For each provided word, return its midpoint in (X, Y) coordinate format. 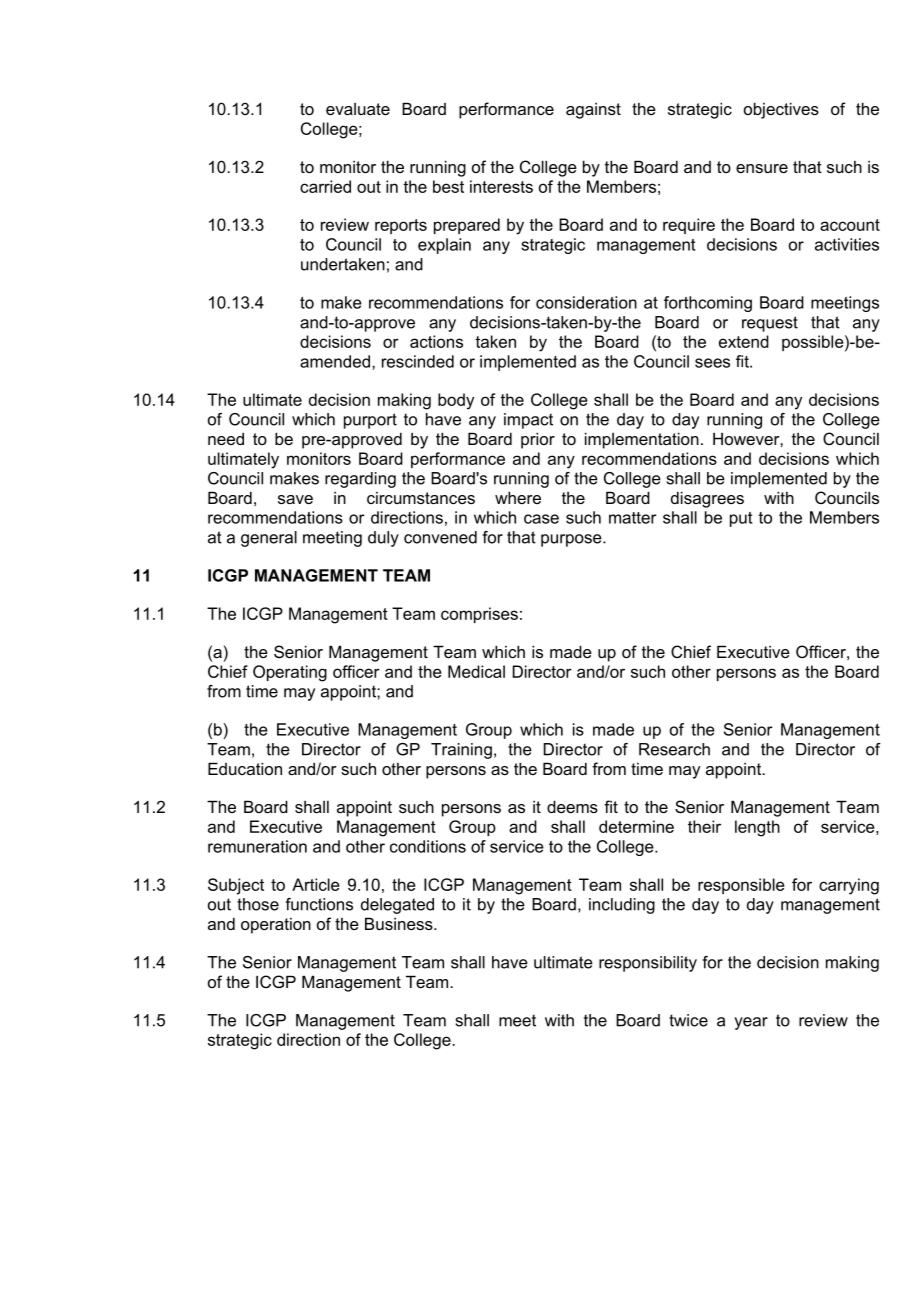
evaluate (358, 109)
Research (674, 749)
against (593, 111)
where (518, 497)
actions (436, 341)
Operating (290, 673)
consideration (586, 302)
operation (276, 926)
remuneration (257, 846)
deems (572, 806)
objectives (781, 110)
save (295, 499)
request (770, 324)
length (757, 828)
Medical (476, 671)
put (741, 519)
